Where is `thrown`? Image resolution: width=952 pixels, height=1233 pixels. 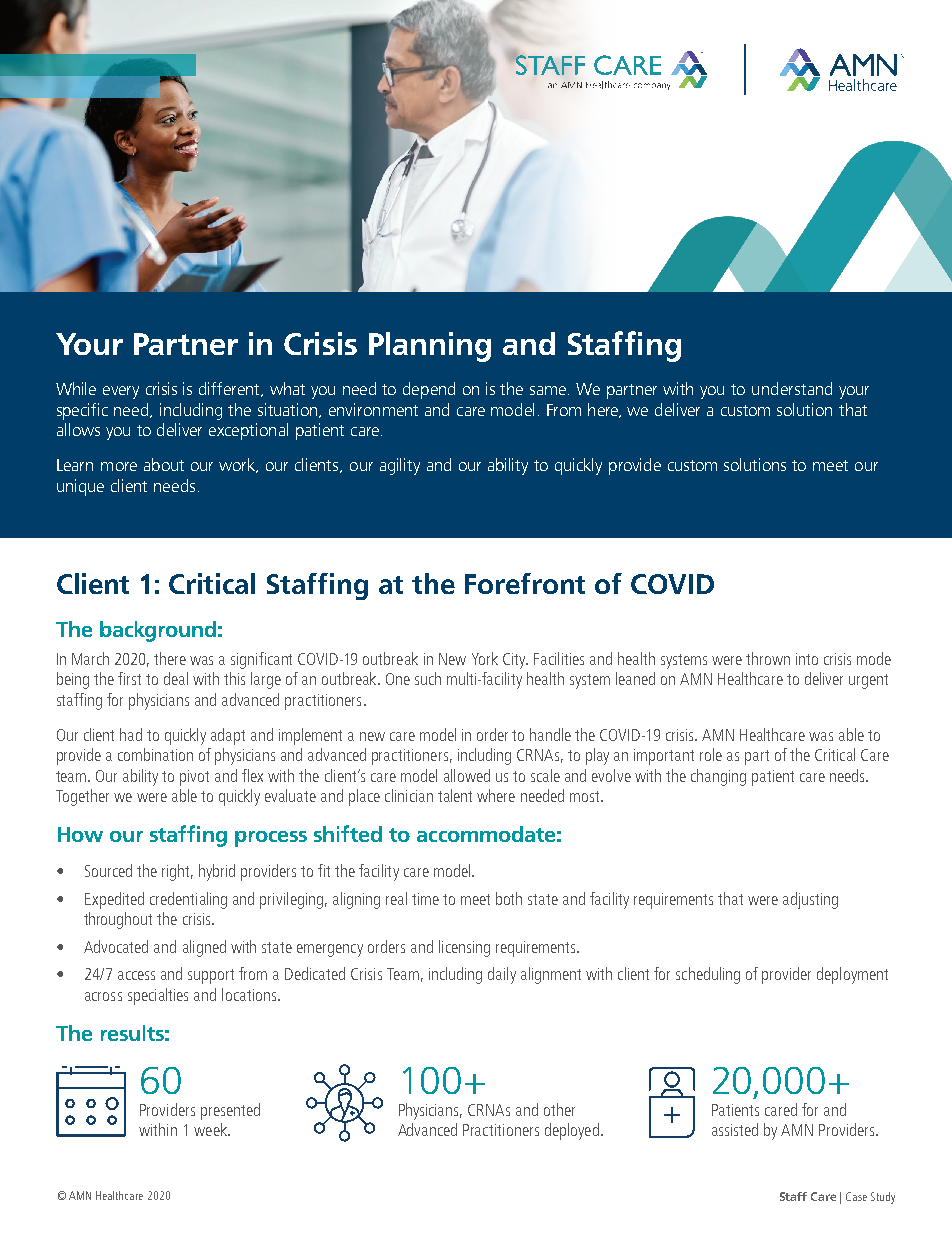
thrown is located at coordinates (768, 658).
